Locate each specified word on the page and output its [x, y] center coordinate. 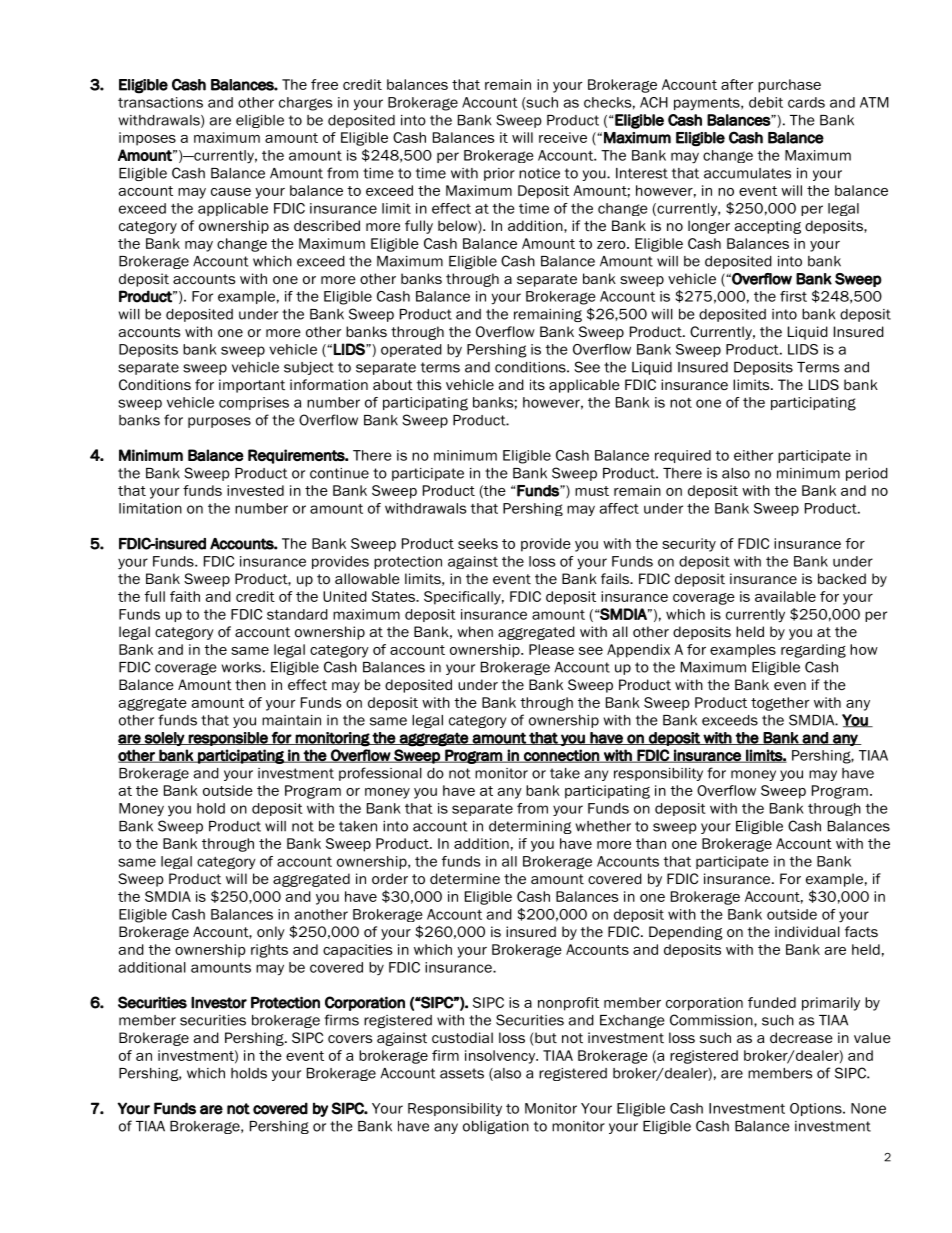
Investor [219, 1003]
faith [185, 596]
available [785, 596]
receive [563, 137]
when [475, 631]
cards [806, 102]
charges [305, 104]
